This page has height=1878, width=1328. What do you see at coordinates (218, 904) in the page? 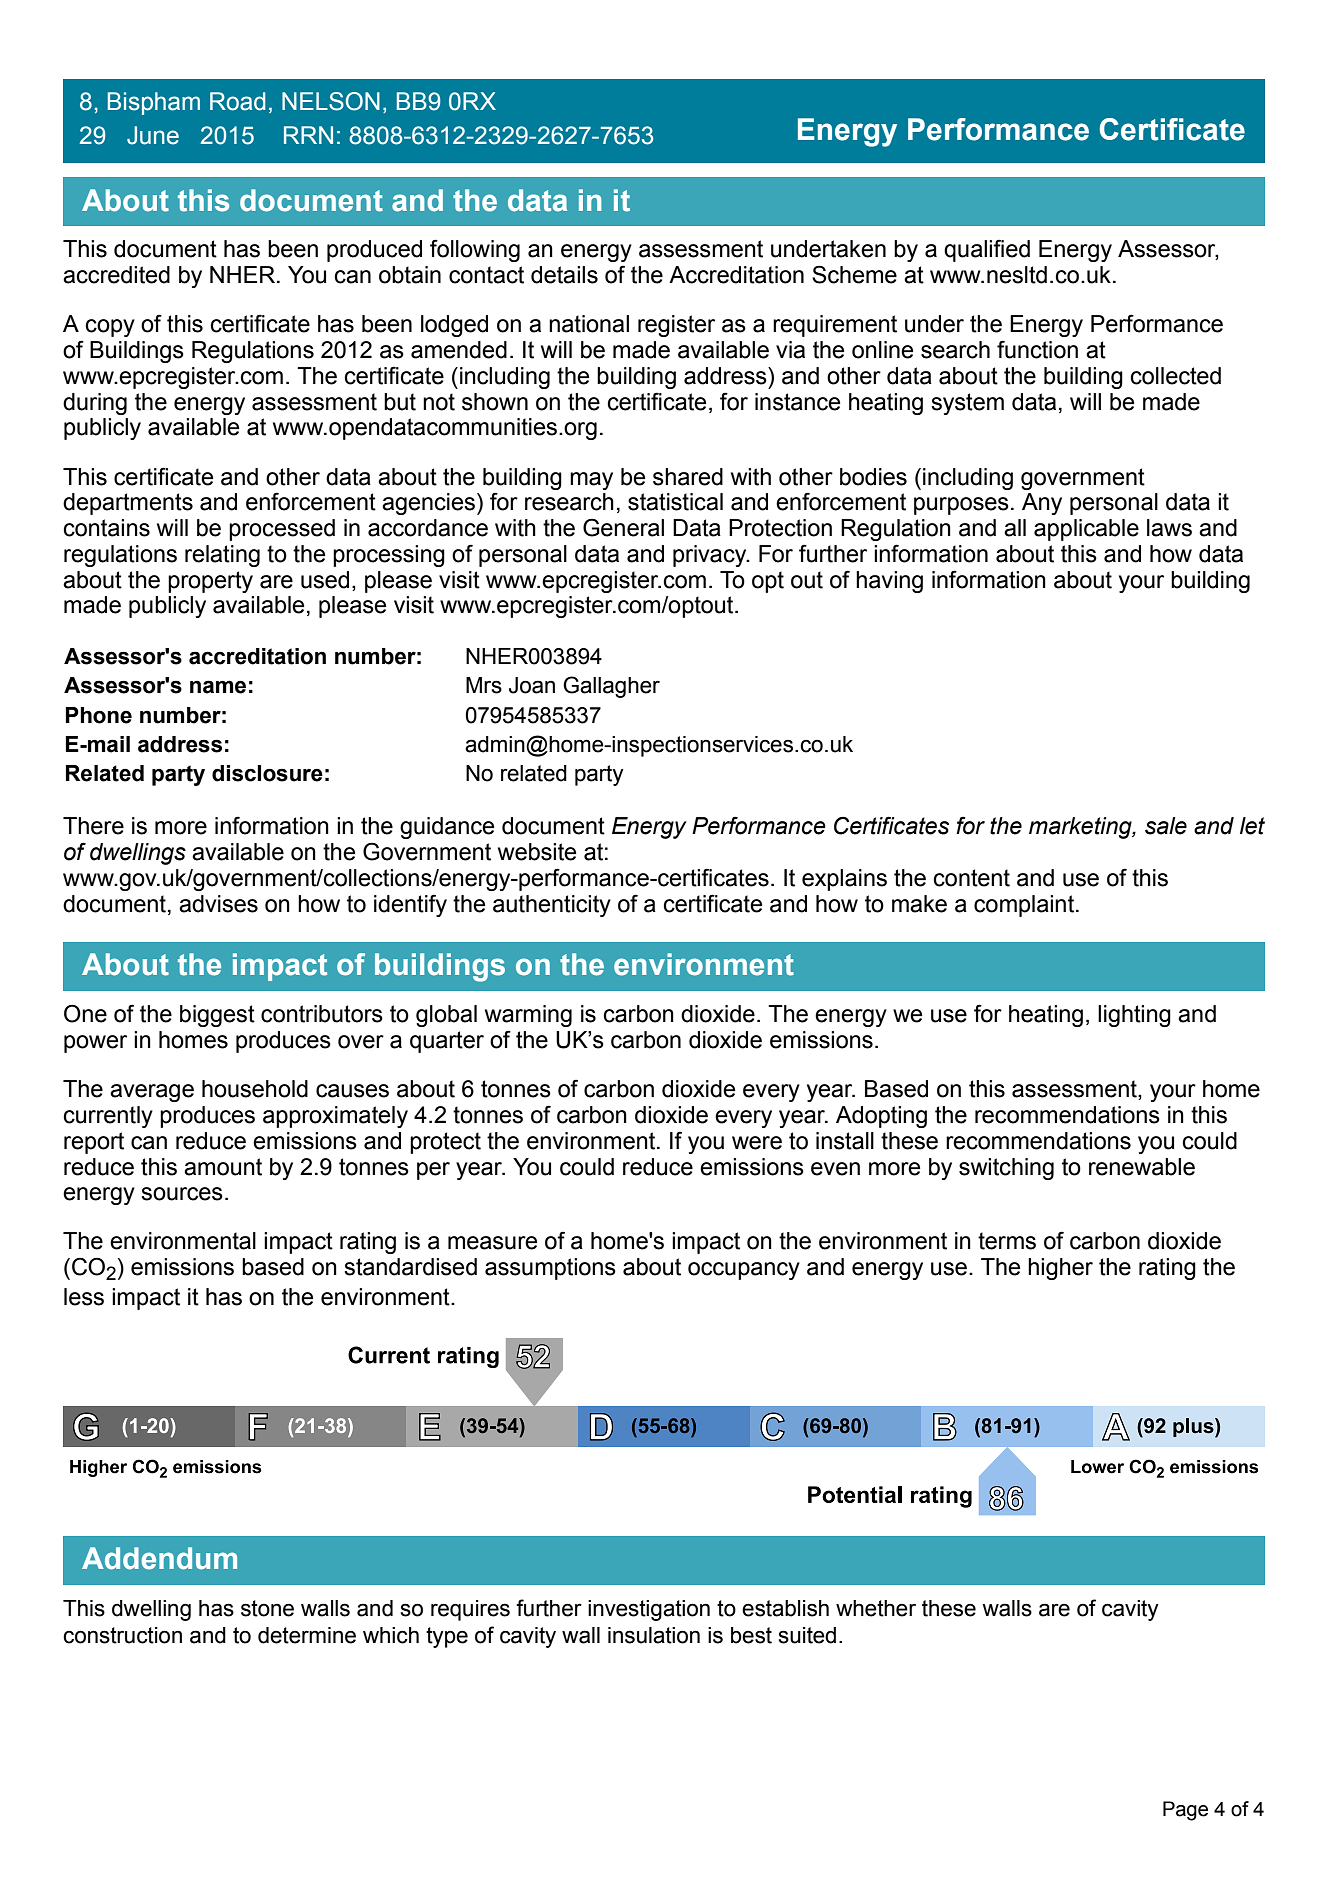
I see `advises` at bounding box center [218, 904].
